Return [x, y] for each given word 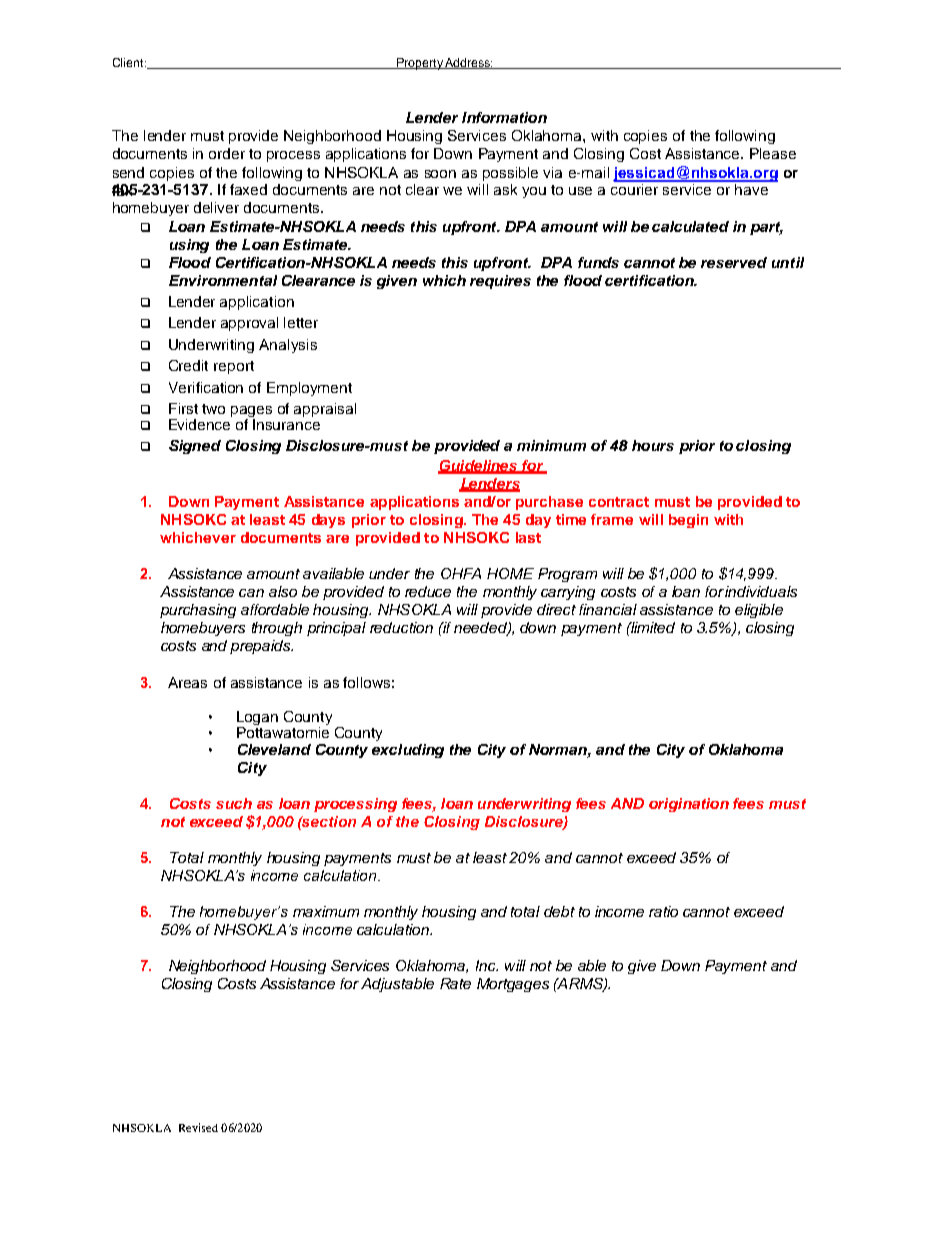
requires [500, 282]
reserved [734, 262]
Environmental [223, 280]
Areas [187, 682]
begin [688, 521]
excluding [408, 751]
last [528, 537]
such [234, 803]
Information [504, 117]
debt [559, 911]
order [227, 153]
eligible [759, 611]
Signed [195, 447]
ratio [663, 911]
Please [773, 153]
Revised [198, 1127]
